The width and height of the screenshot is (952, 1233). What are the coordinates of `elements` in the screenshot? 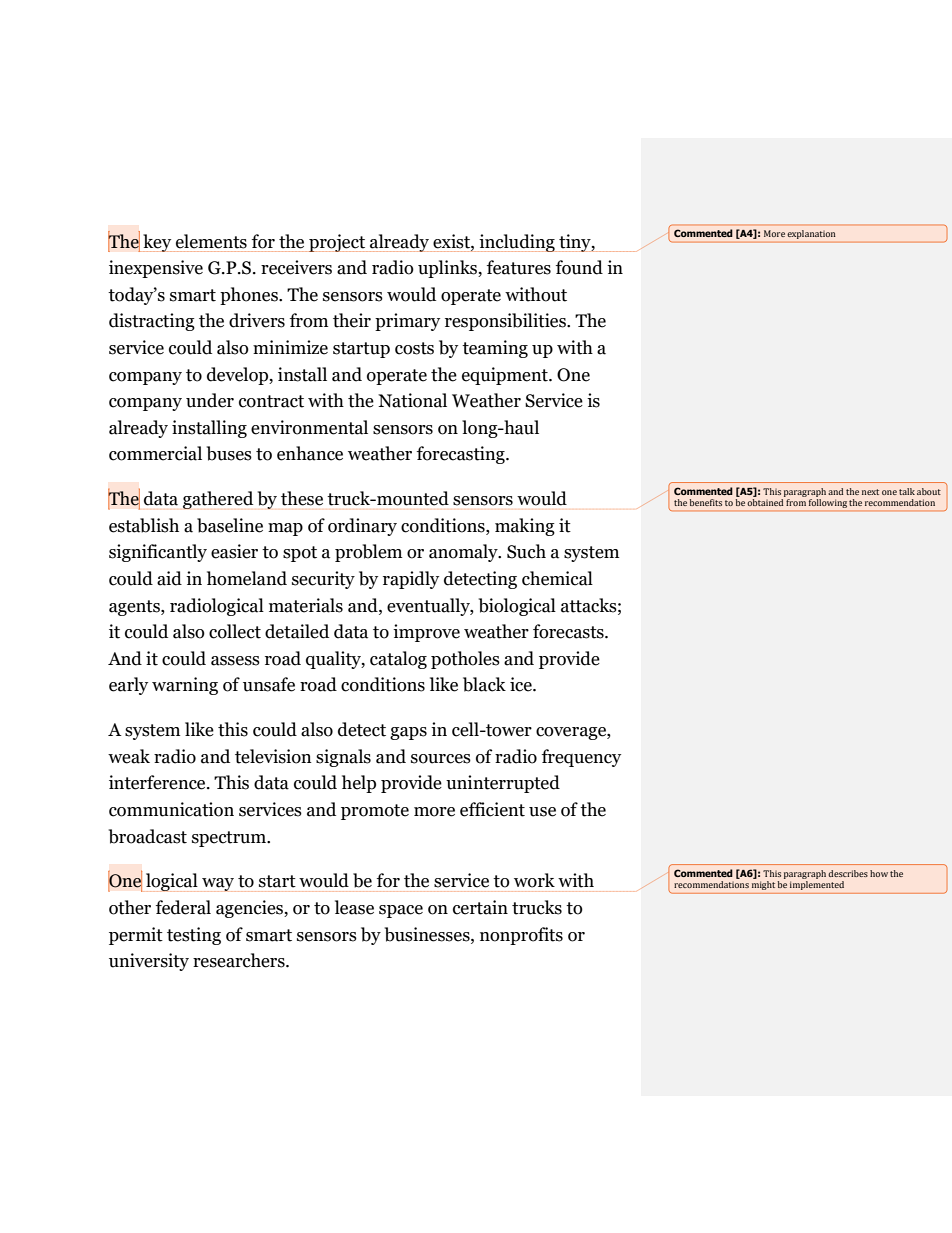 It's located at (211, 241).
